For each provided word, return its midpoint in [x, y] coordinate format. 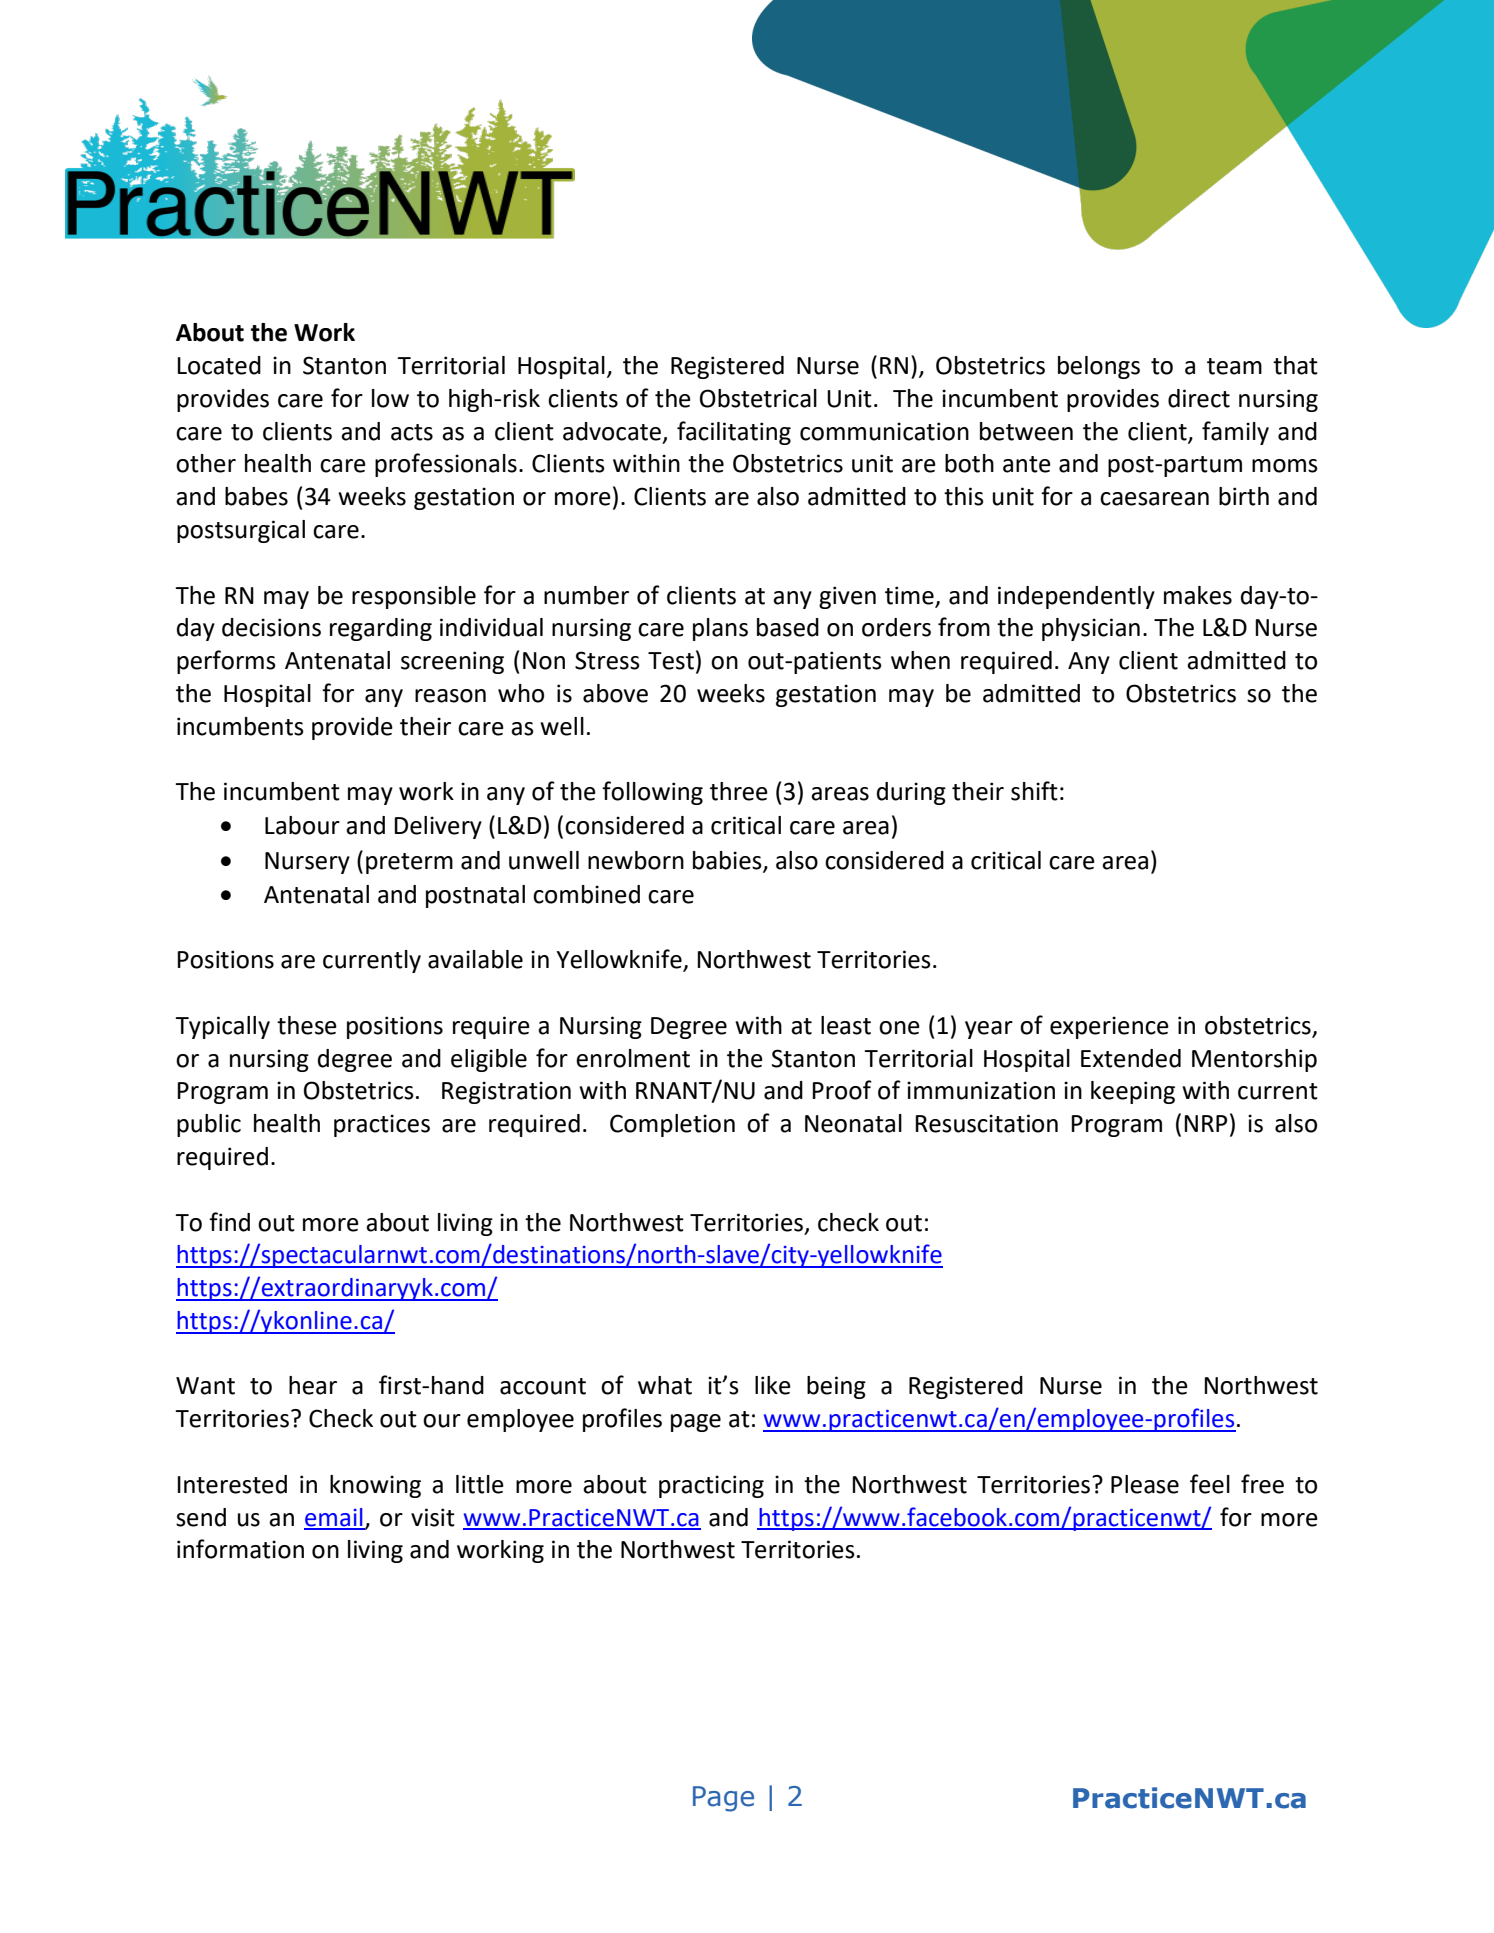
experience [1109, 1027]
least [846, 1025]
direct [1199, 398]
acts [412, 432]
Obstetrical [758, 398]
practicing [711, 1486]
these [307, 1025]
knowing [375, 1486]
